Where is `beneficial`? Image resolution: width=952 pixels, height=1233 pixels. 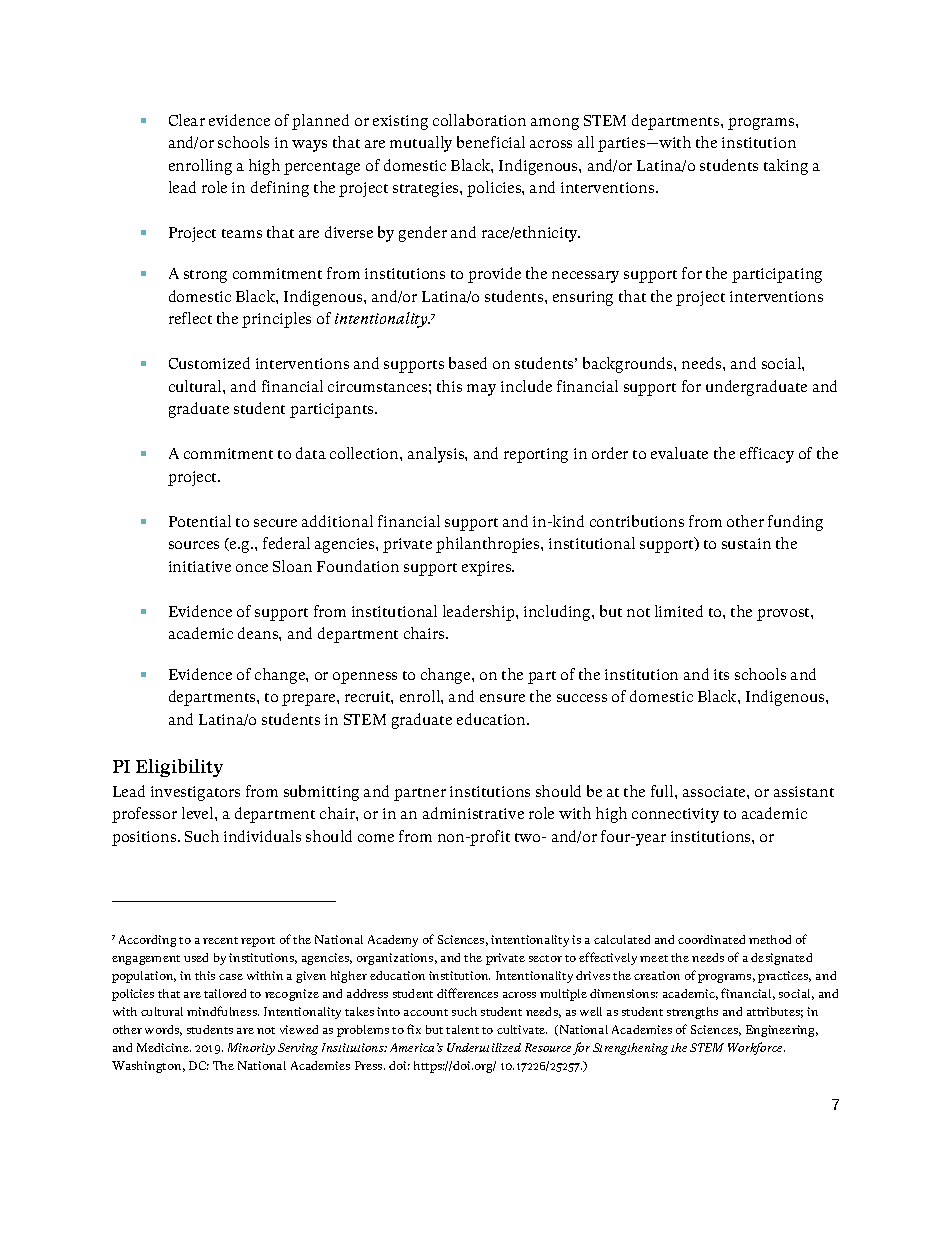
beneficial is located at coordinates (491, 142).
